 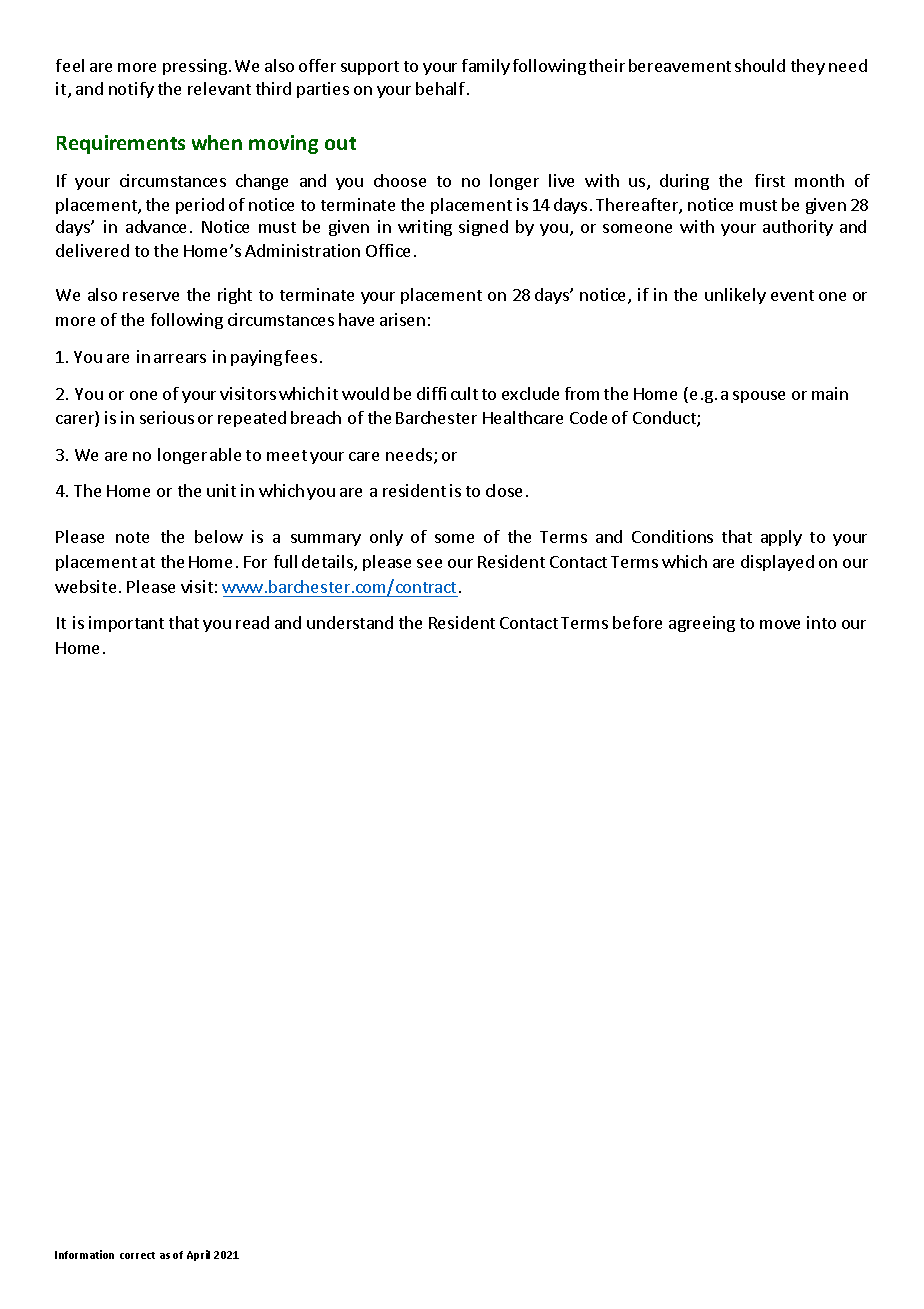 I want to click on arrears, so click(x=180, y=358).
